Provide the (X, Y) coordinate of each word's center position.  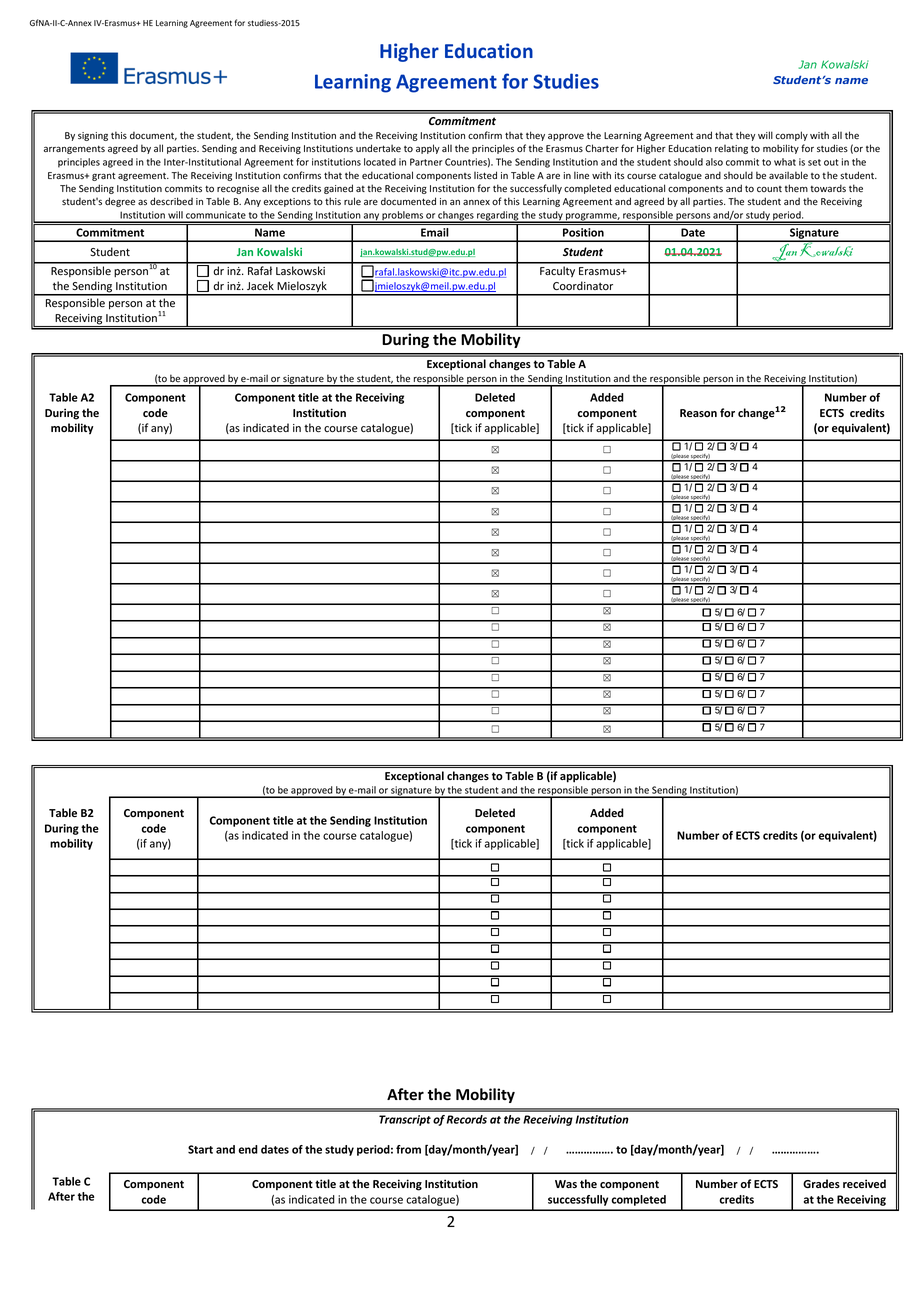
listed (485, 175)
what (785, 162)
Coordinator (583, 285)
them (796, 188)
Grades (821, 1183)
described (171, 201)
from (408, 1149)
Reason (698, 413)
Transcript (405, 1120)
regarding (497, 217)
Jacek (260, 285)
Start (200, 1149)
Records (467, 1119)
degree (120, 202)
